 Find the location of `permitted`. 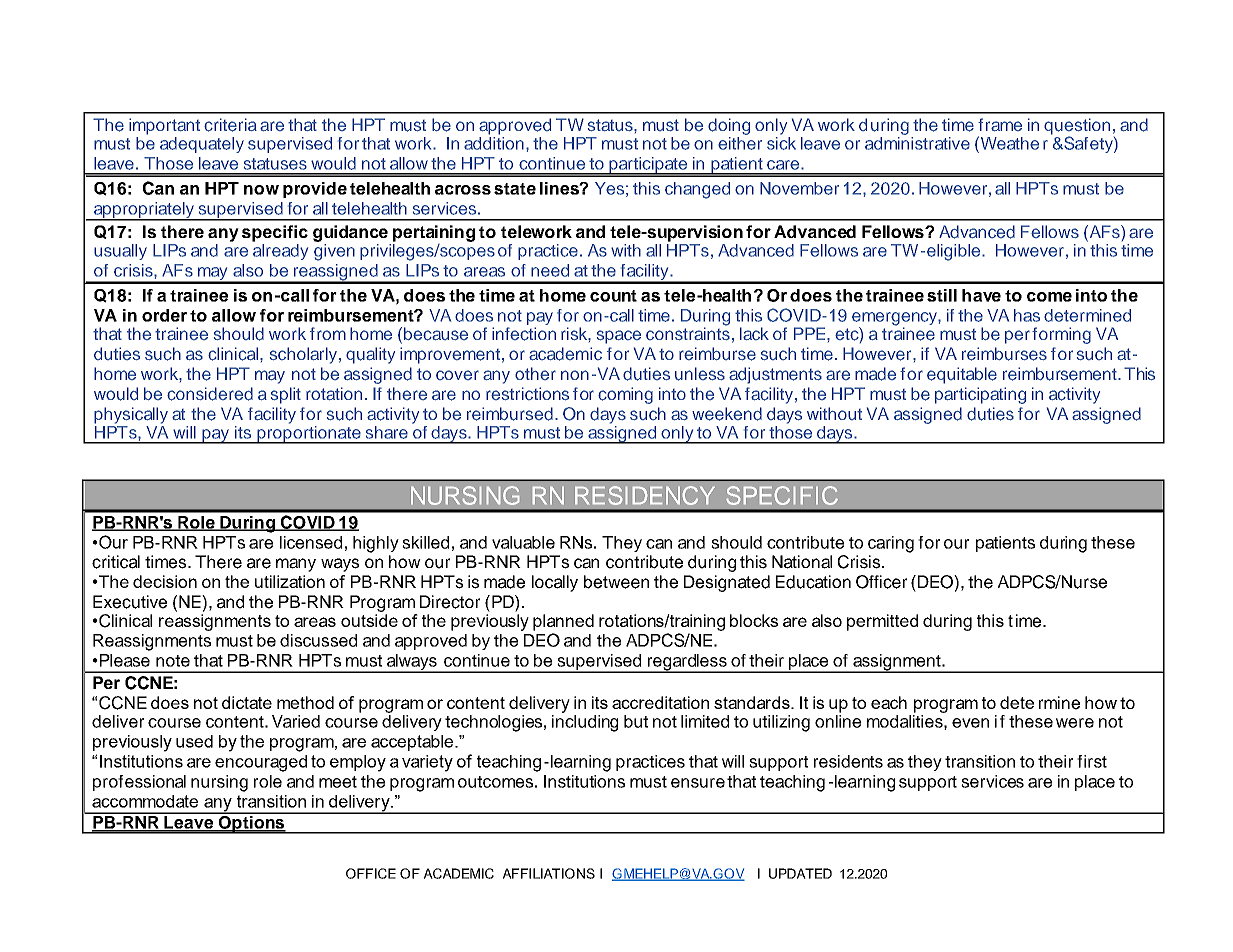

permitted is located at coordinates (882, 622).
